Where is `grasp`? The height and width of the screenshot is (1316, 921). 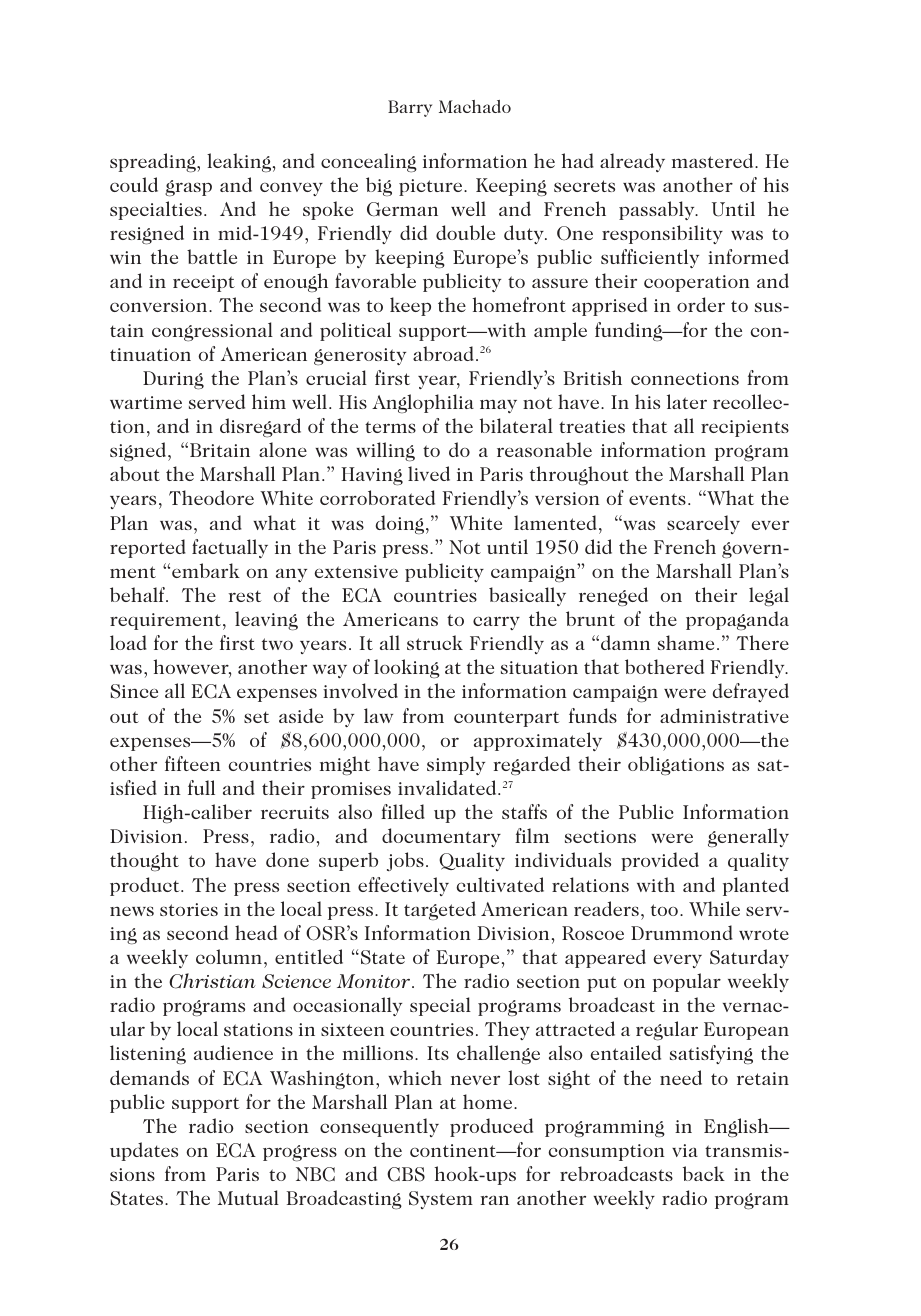
grasp is located at coordinates (188, 188).
